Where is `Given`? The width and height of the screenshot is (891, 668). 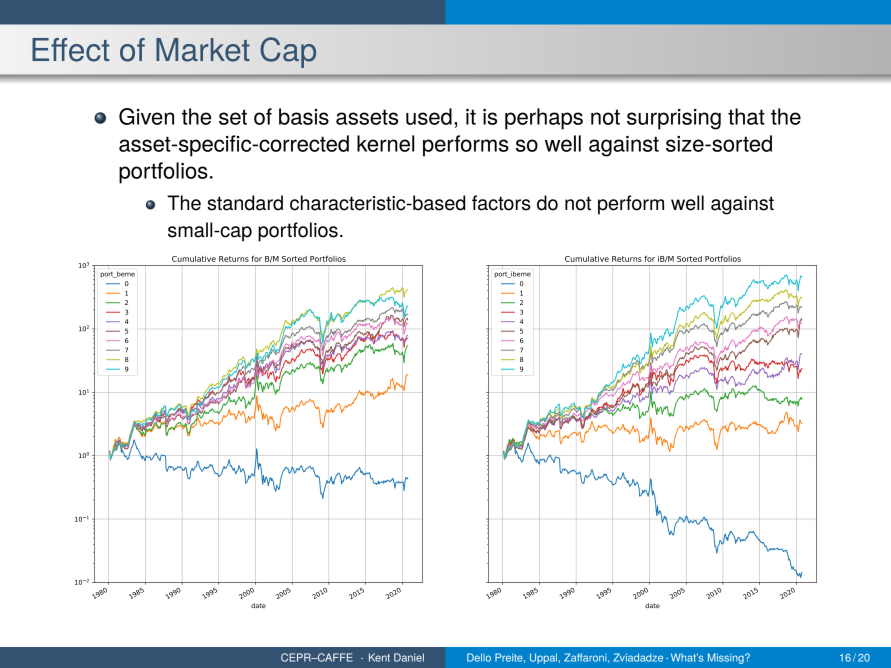
Given is located at coordinates (146, 116).
